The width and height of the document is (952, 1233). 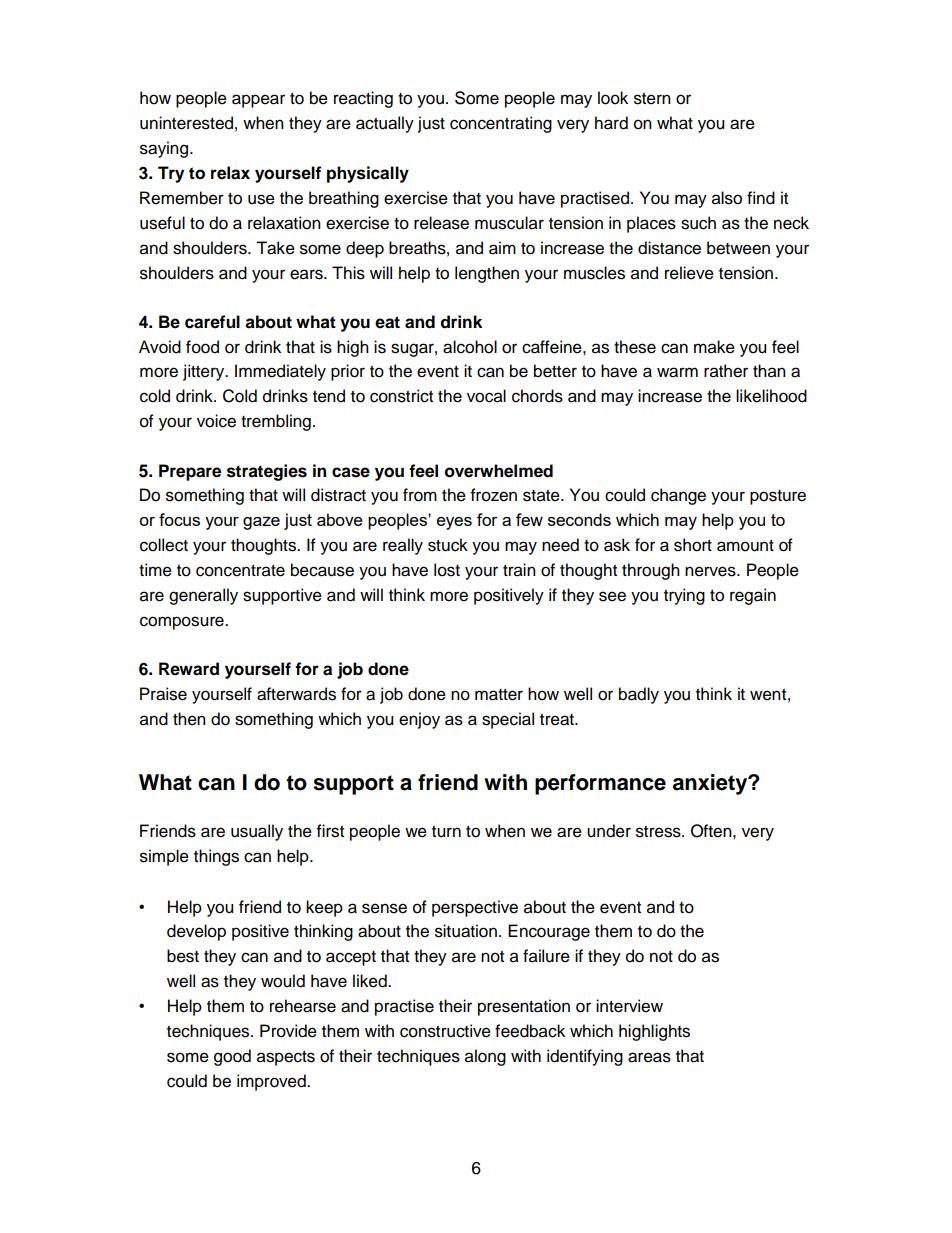 What do you see at coordinates (494, 495) in the document?
I see `frozen` at bounding box center [494, 495].
